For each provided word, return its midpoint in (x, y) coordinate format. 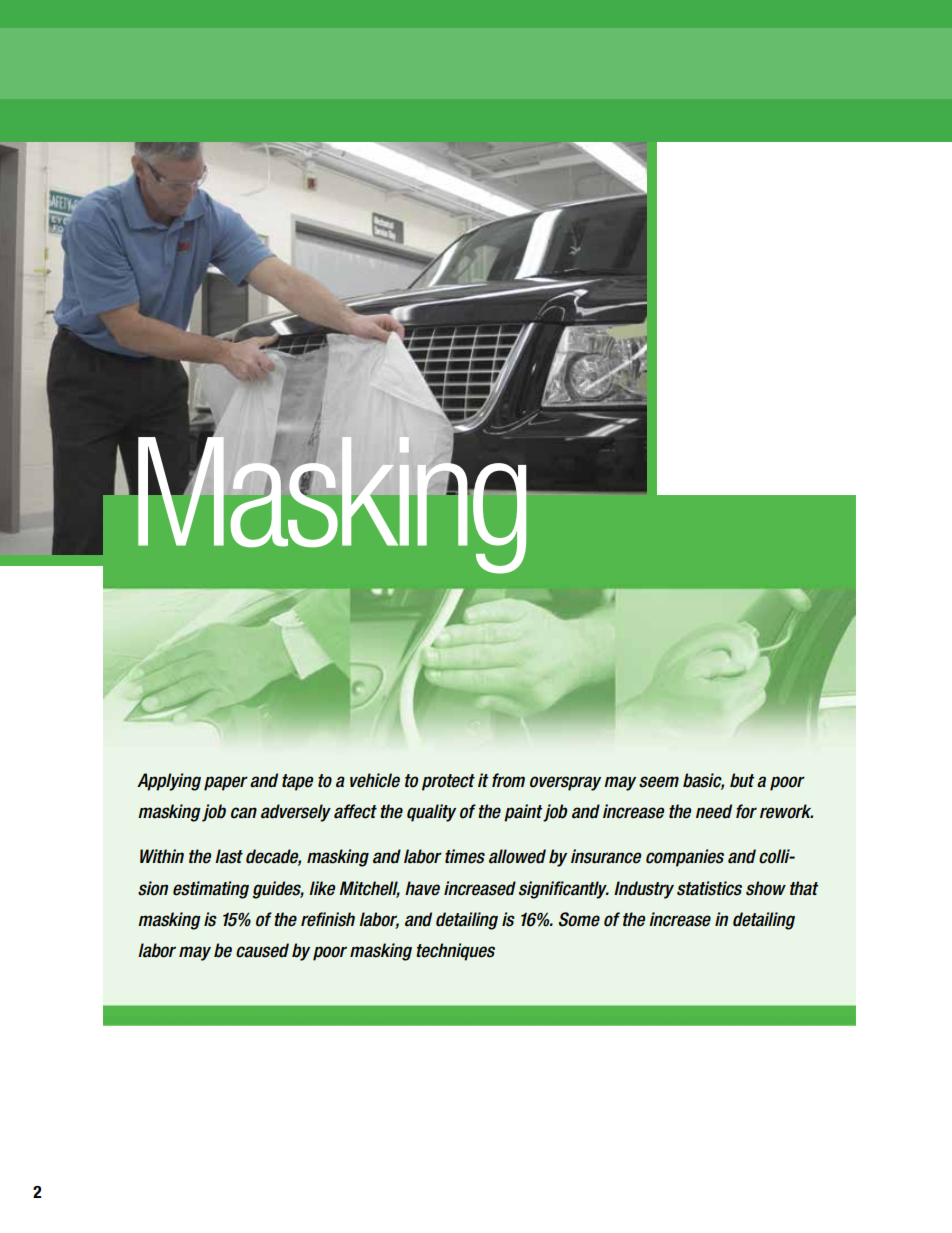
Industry (644, 890)
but (742, 780)
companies (685, 858)
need (714, 811)
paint (524, 813)
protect (448, 782)
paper (226, 783)
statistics (709, 888)
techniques (455, 952)
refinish (328, 919)
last (229, 856)
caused (262, 950)
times (465, 856)
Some (579, 919)
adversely (296, 813)
